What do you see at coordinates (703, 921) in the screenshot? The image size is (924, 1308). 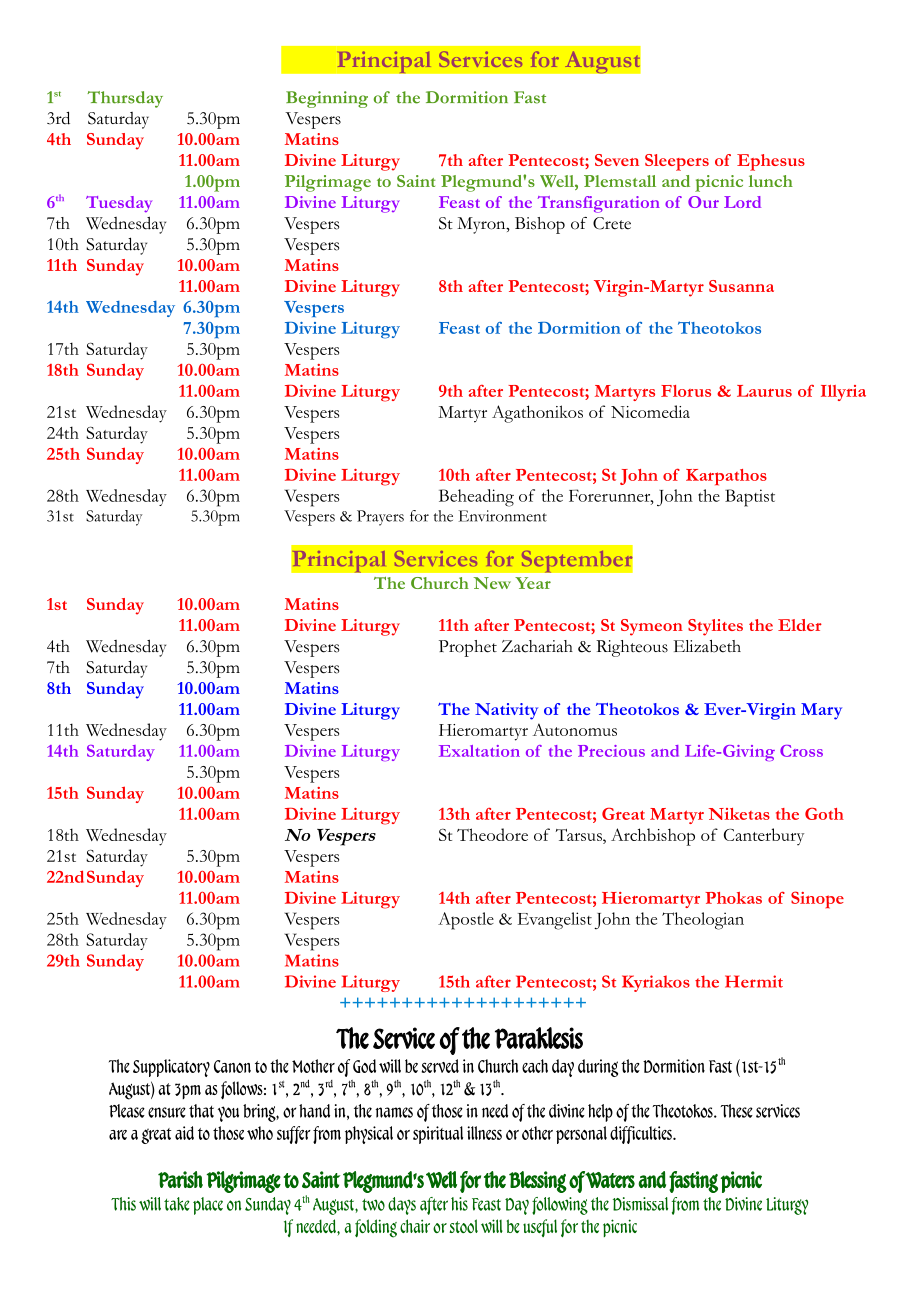 I see `Theologian` at bounding box center [703, 921].
